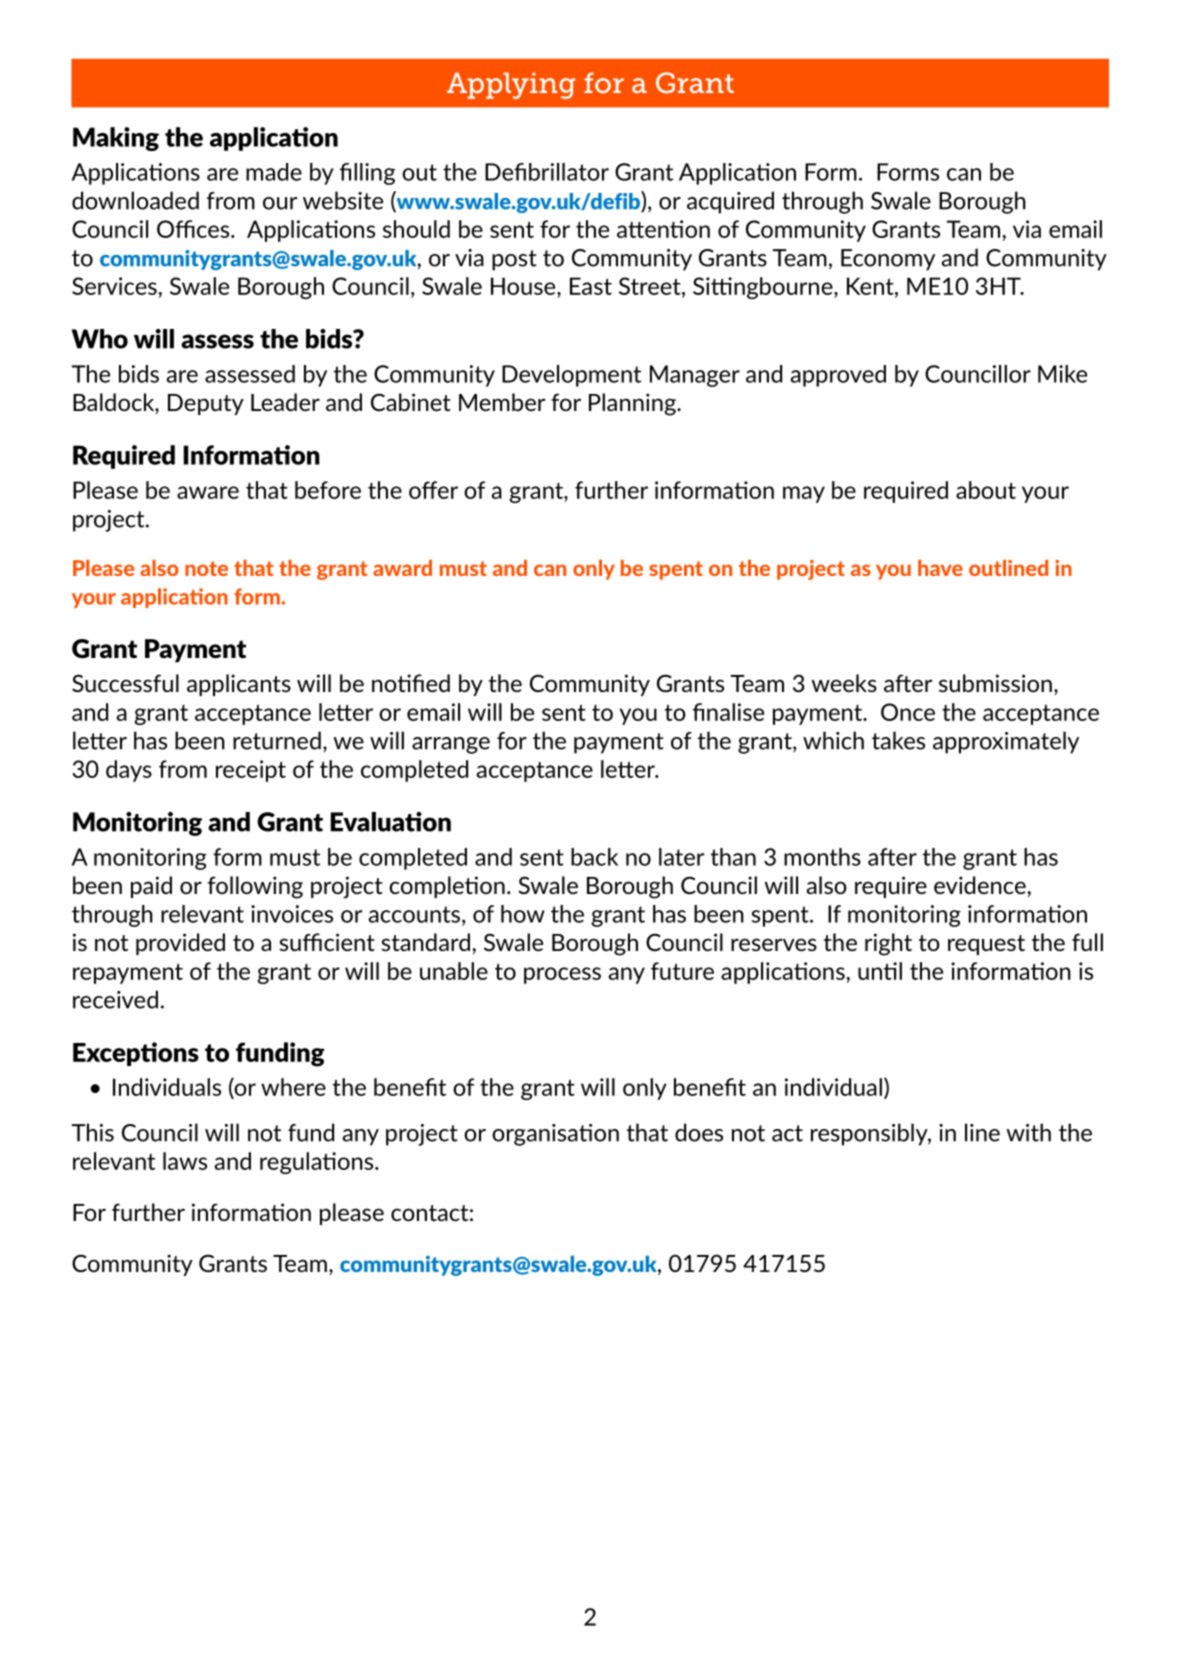 This screenshot has width=1181, height=1670. What do you see at coordinates (1029, 1132) in the screenshot?
I see `with` at bounding box center [1029, 1132].
